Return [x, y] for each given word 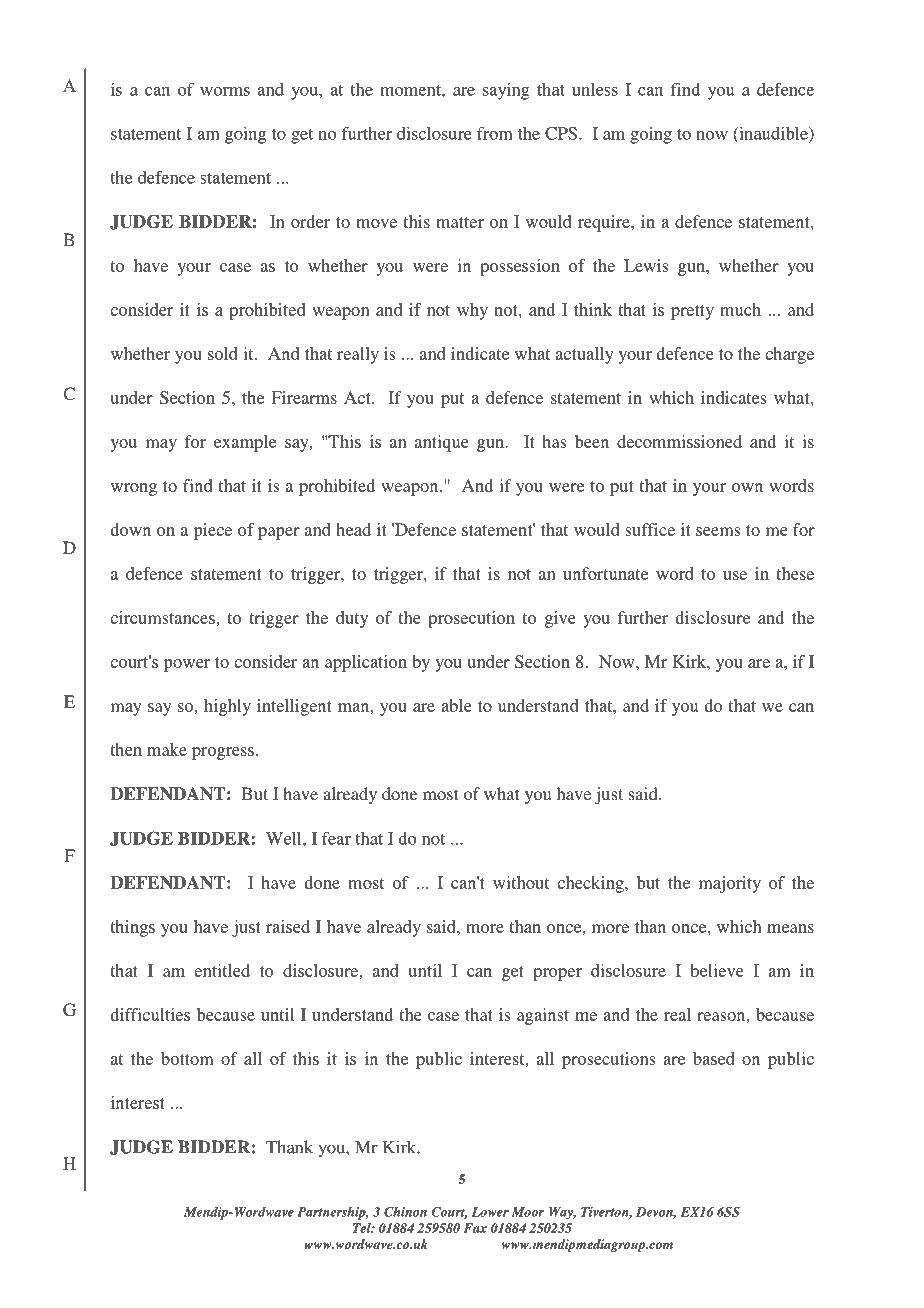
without [521, 882]
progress [223, 753]
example [245, 443]
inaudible [773, 134]
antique [442, 443]
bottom [187, 1058]
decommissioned [679, 441]
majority [730, 884]
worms [225, 91]
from [495, 133]
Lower [490, 1212]
